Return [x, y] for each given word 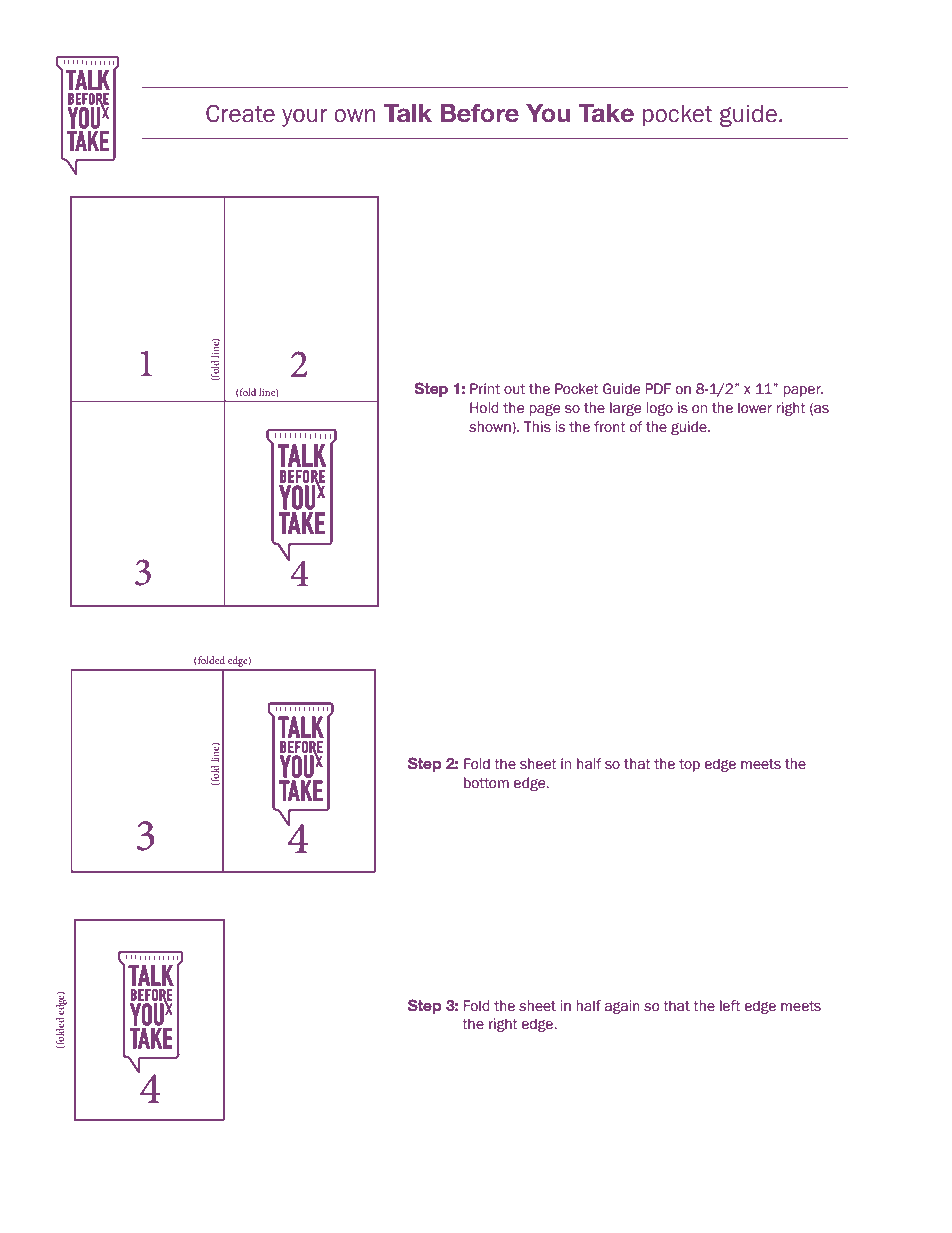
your [304, 118]
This [537, 427]
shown [491, 427]
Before [480, 113]
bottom [486, 783]
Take [606, 113]
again [622, 1007]
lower [755, 408]
